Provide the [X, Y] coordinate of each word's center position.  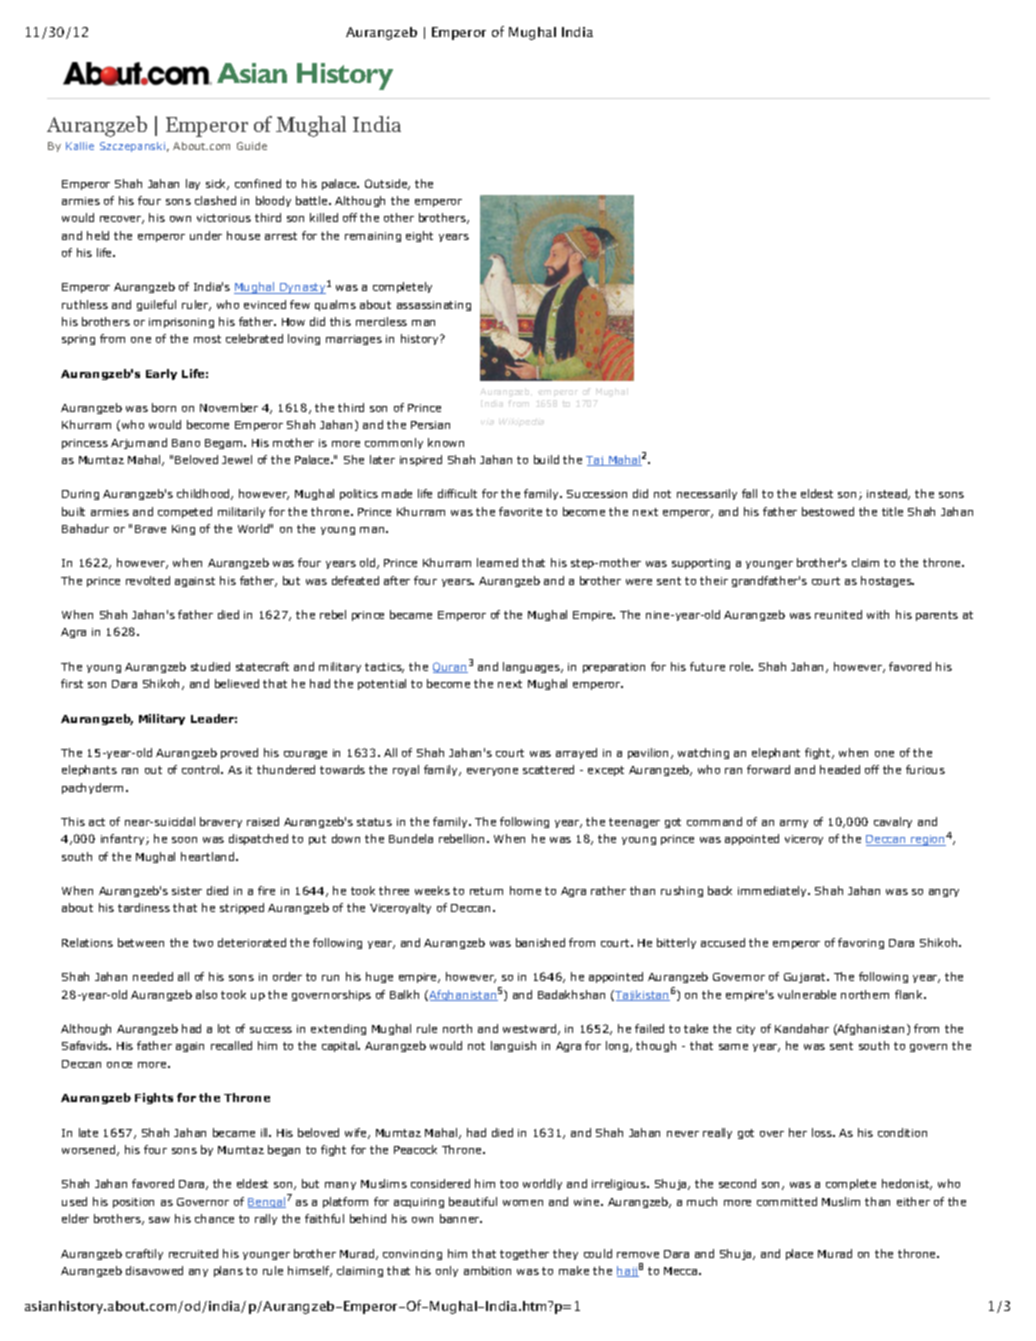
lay [193, 184]
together [524, 1254]
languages [532, 667]
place [799, 1254]
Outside [387, 184]
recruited [193, 1253]
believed [237, 683]
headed [840, 769]
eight [419, 236]
